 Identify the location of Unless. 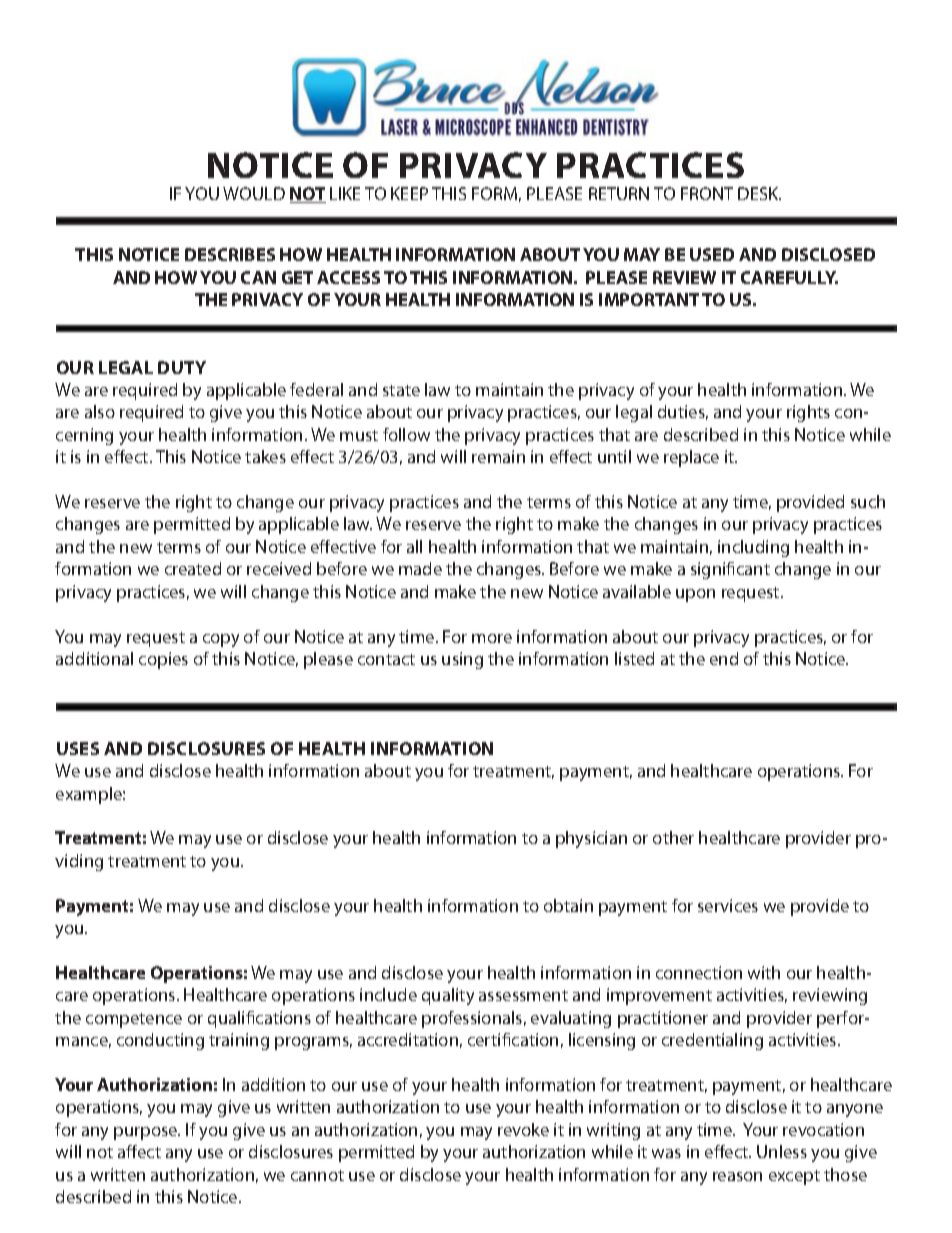
(782, 1151).
